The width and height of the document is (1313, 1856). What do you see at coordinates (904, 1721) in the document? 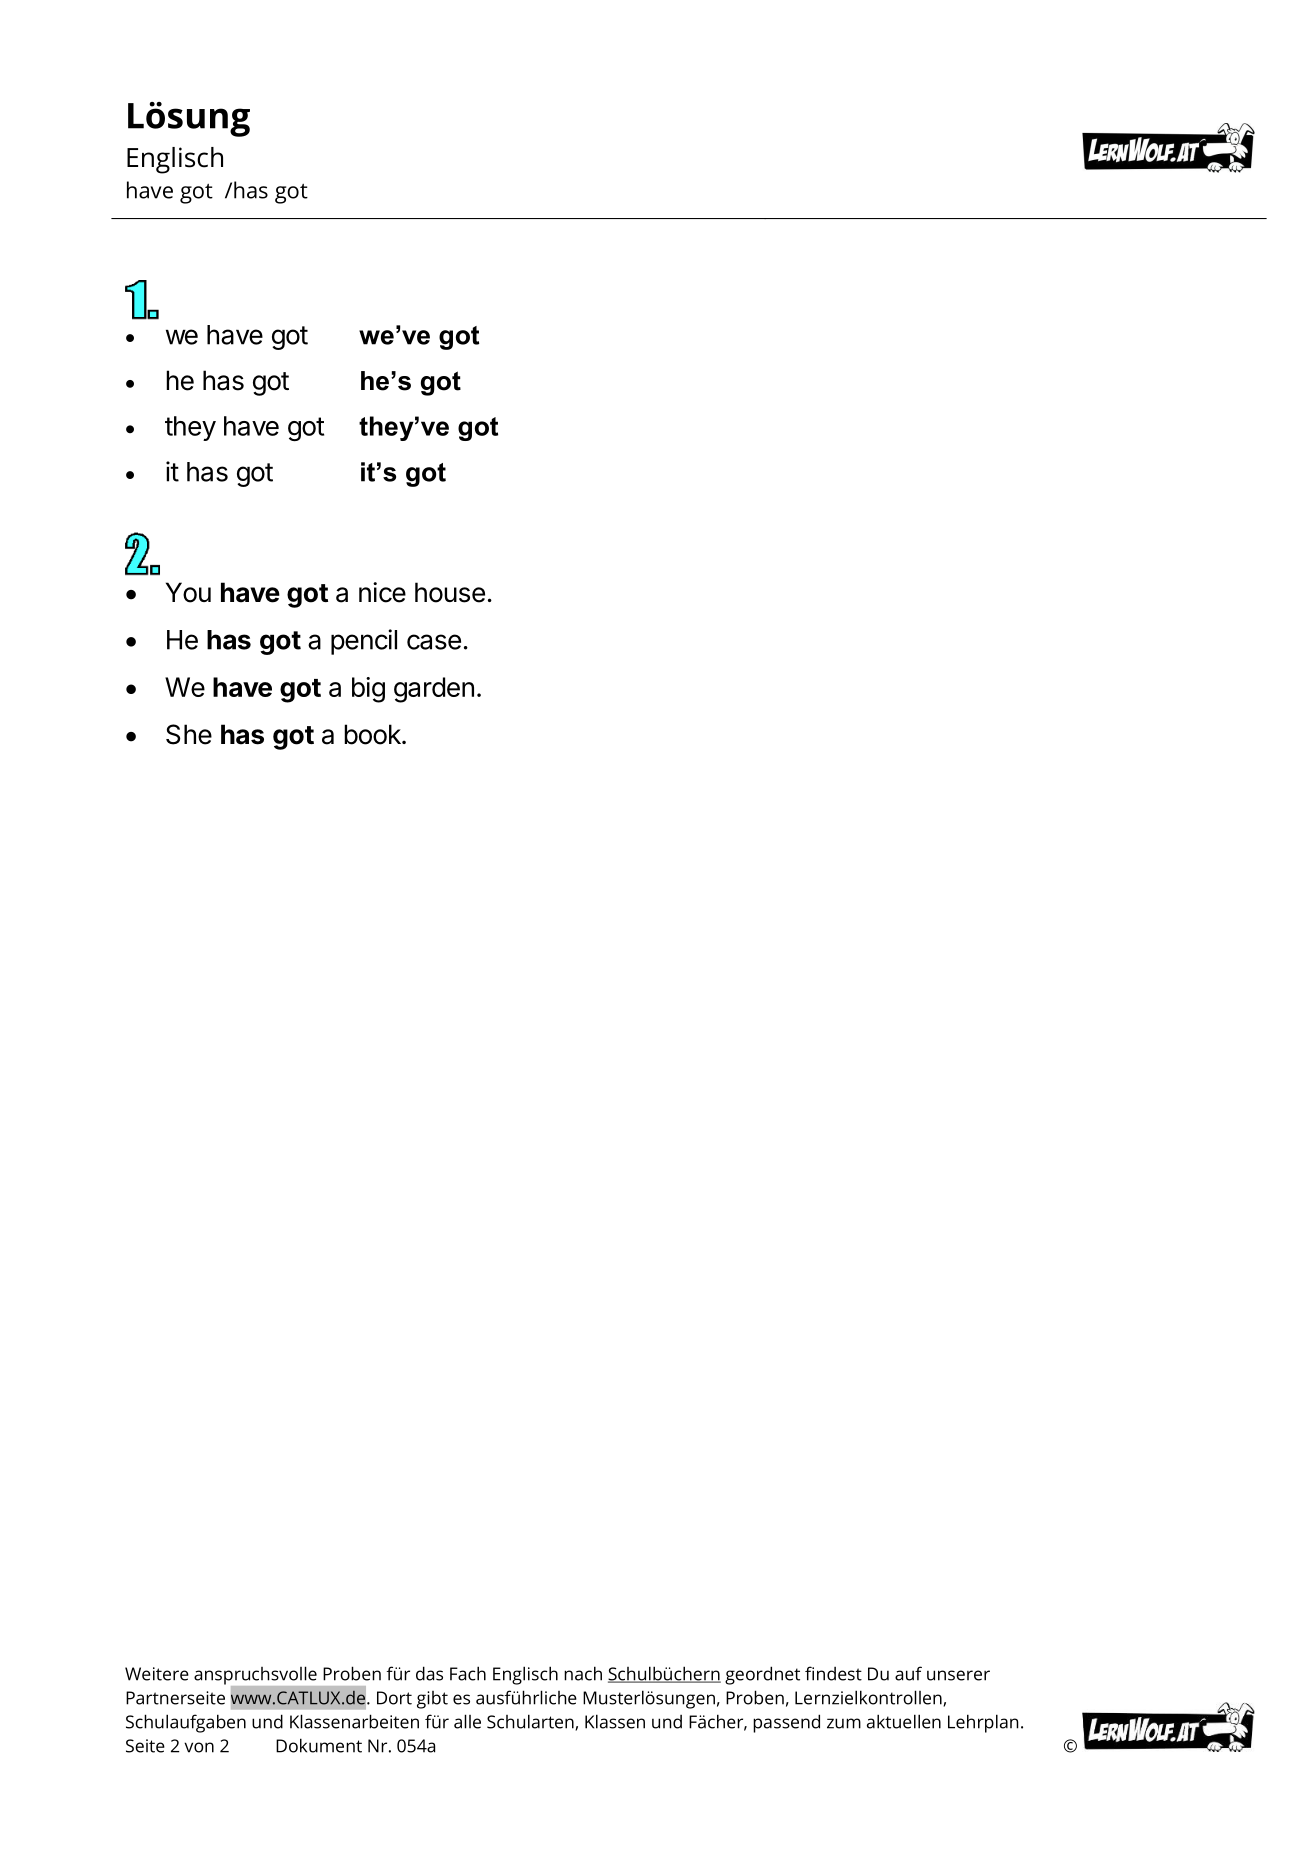
I see `aktuellen` at bounding box center [904, 1721].
